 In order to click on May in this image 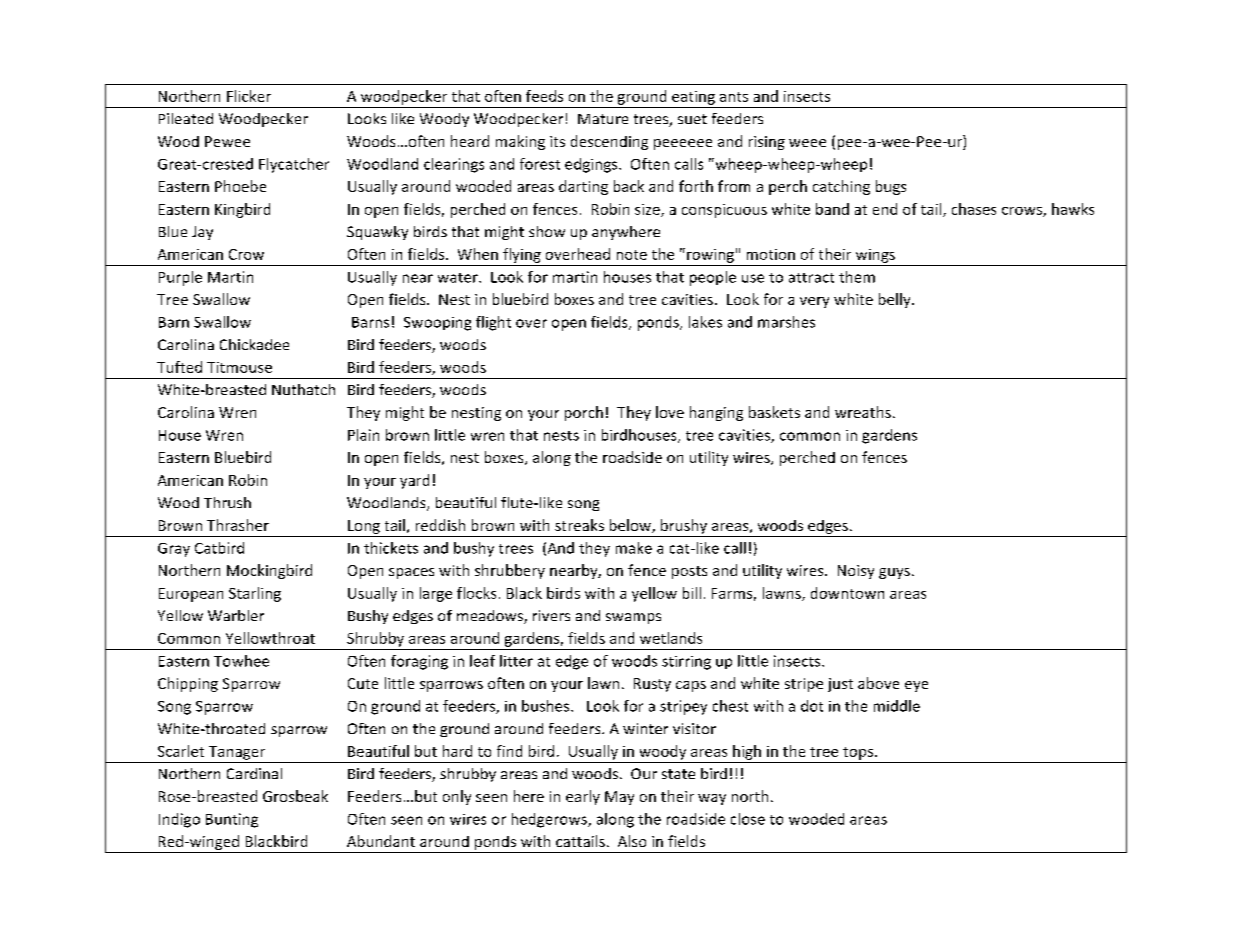, I will do `click(619, 798)`.
